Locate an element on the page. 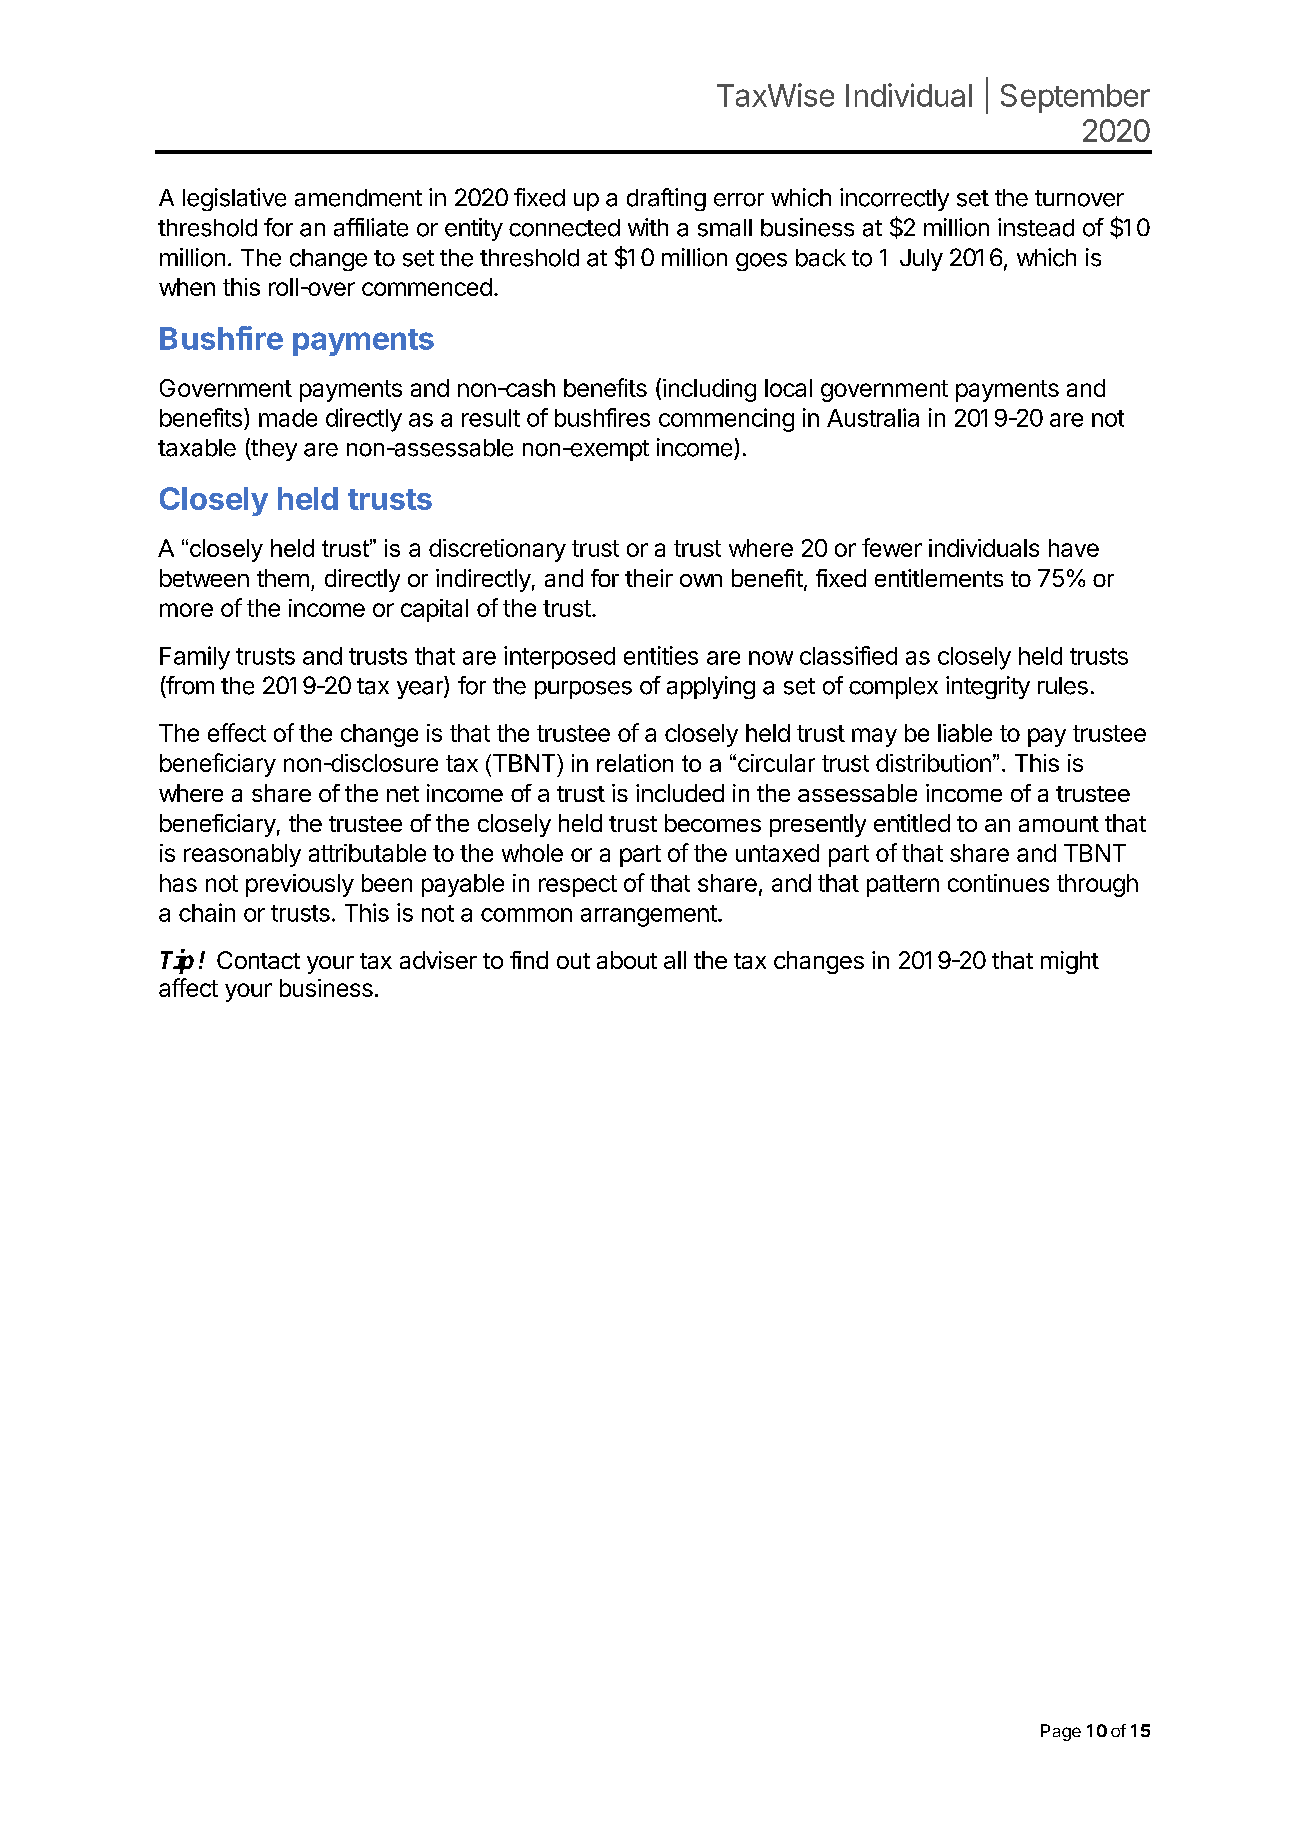 Image resolution: width=1307 pixels, height=1848 pixels. instead is located at coordinates (1036, 227).
